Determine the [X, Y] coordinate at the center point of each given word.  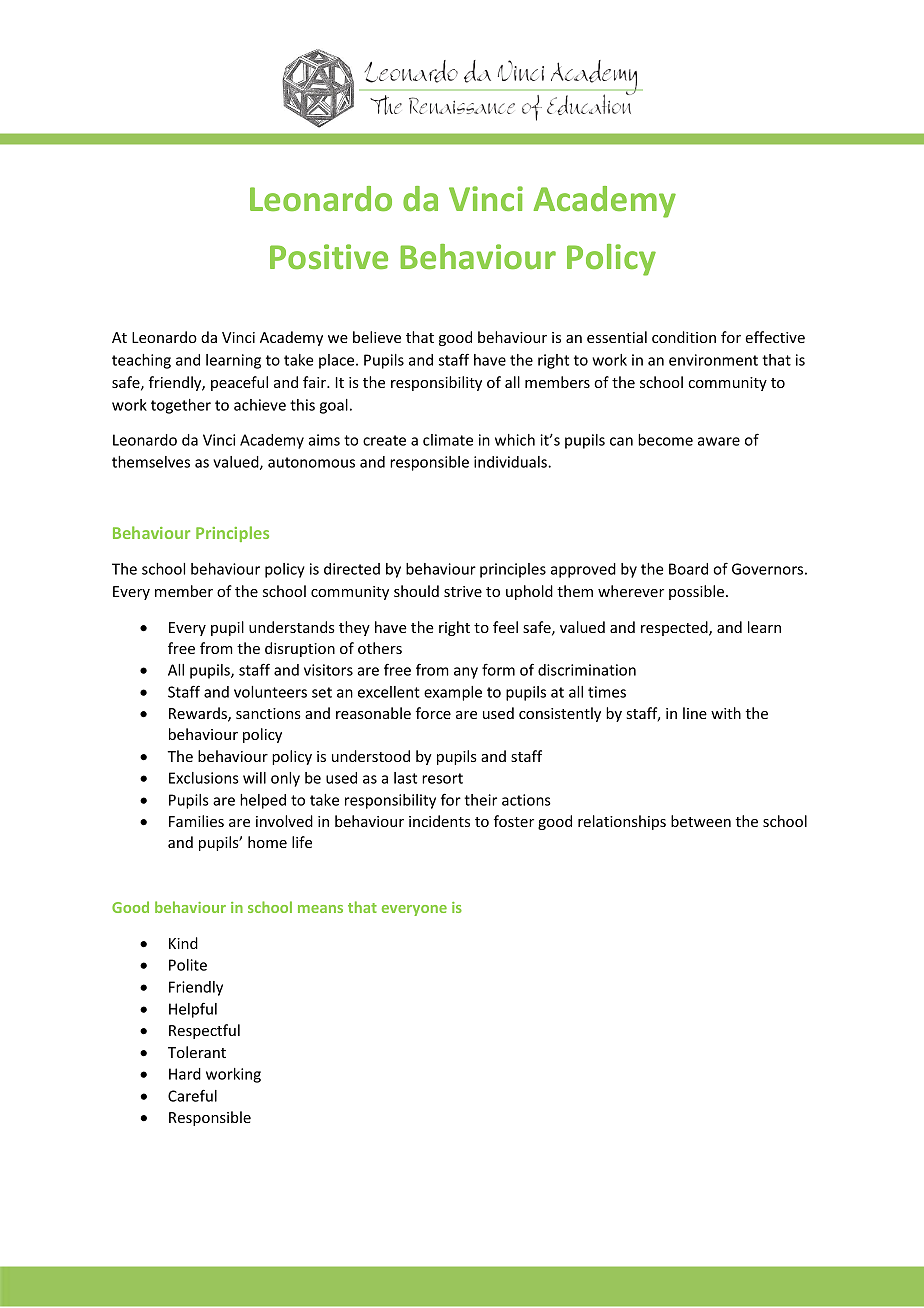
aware [719, 441]
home [267, 842]
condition [684, 337]
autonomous [311, 462]
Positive [329, 256]
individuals [511, 462]
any [466, 673]
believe [377, 337]
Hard [185, 1074]
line [695, 713]
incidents [439, 821]
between [701, 821]
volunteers [270, 692]
